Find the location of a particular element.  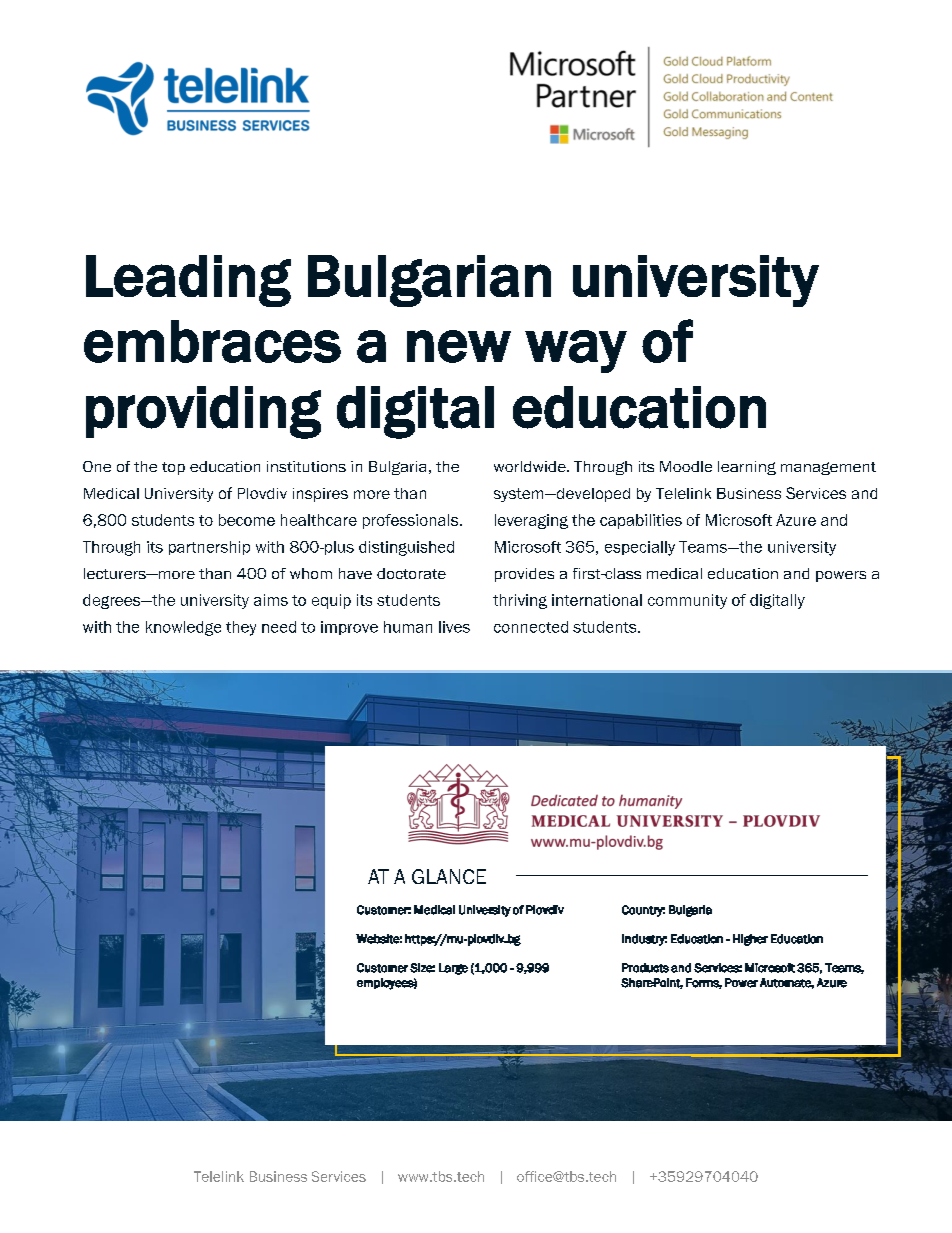

community is located at coordinates (687, 601).
